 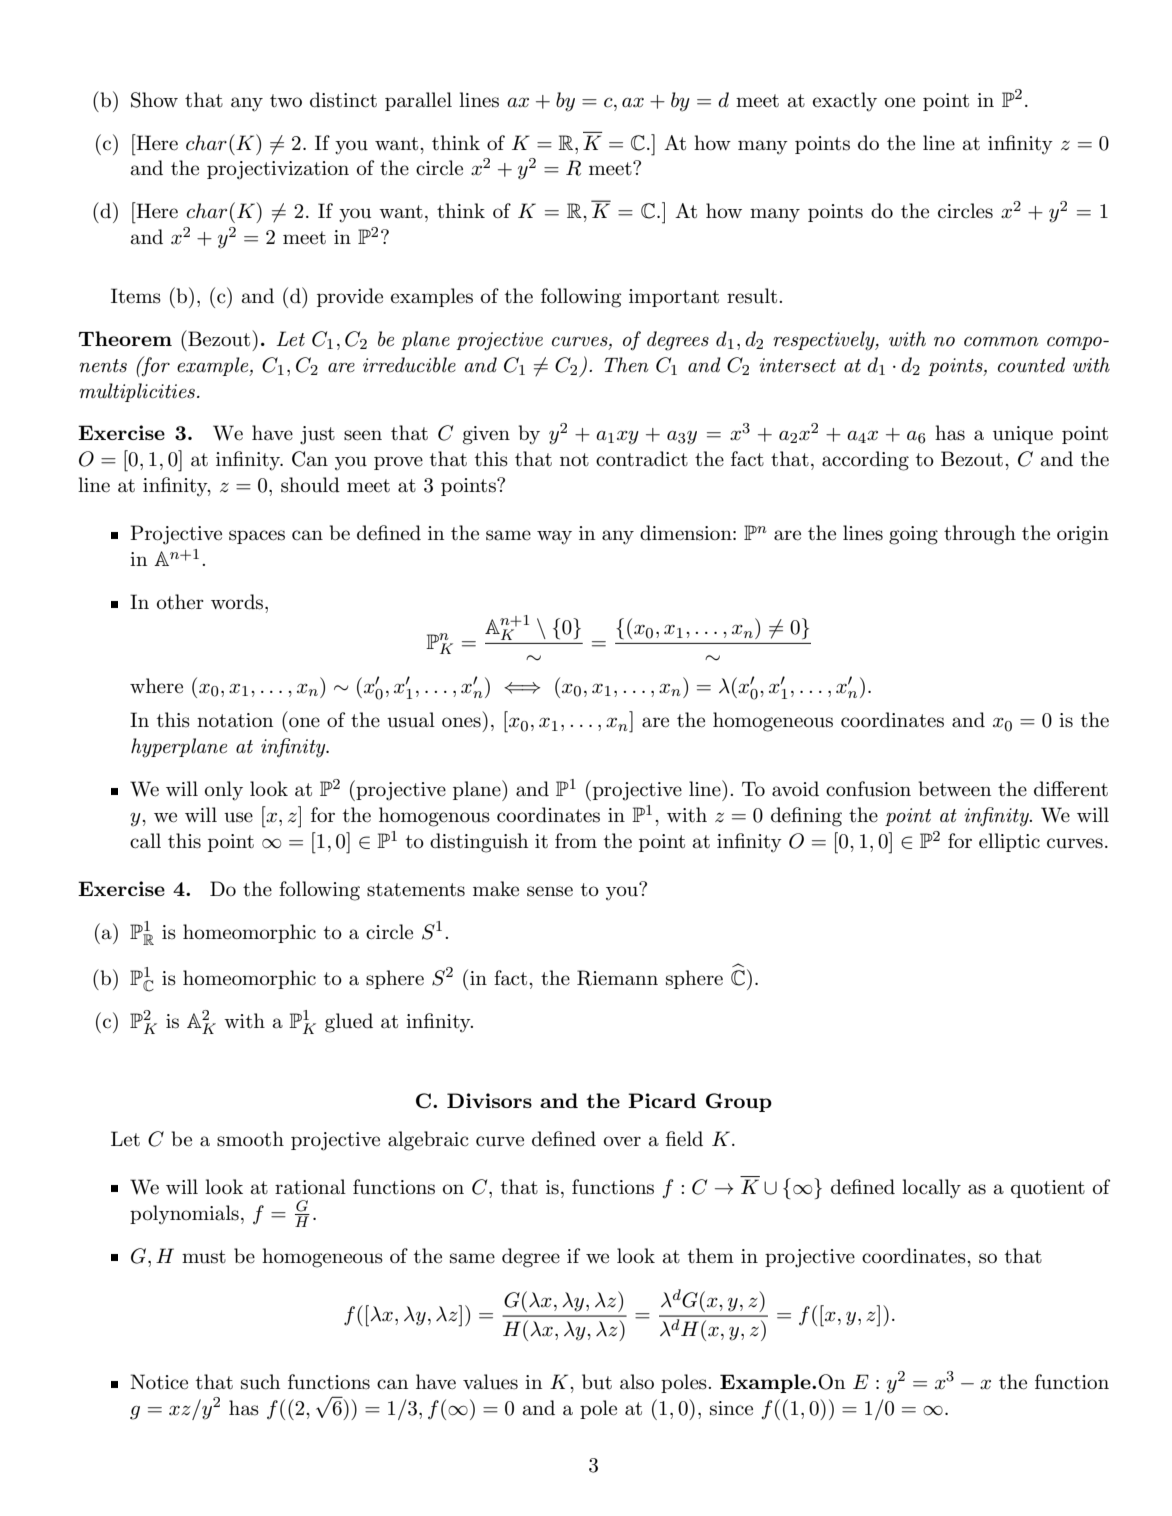 What do you see at coordinates (286, 101) in the page?
I see `two` at bounding box center [286, 101].
